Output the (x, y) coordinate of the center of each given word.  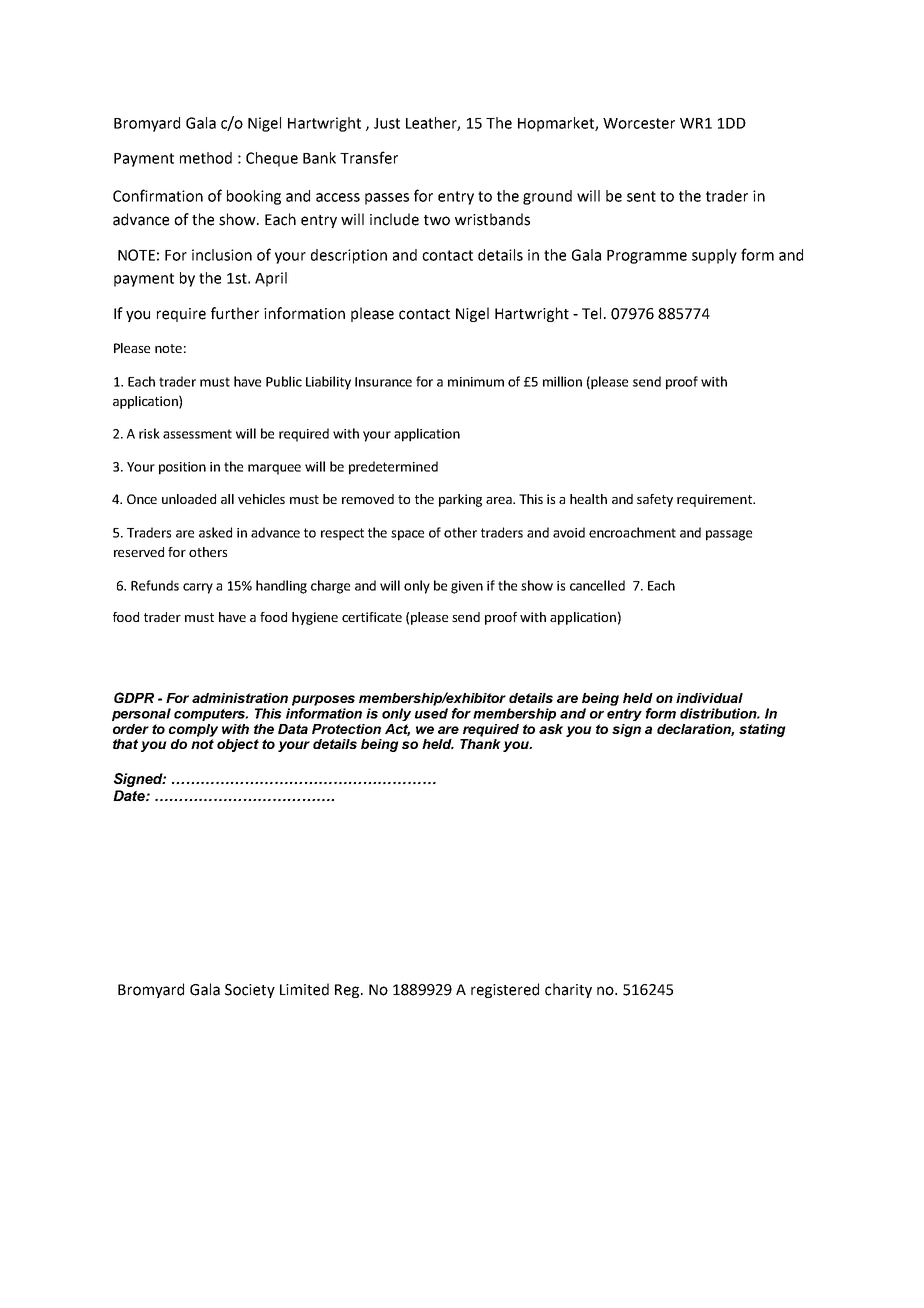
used (431, 713)
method (206, 158)
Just (387, 123)
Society (250, 991)
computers (211, 714)
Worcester (639, 123)
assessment (197, 434)
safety (655, 500)
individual (709, 698)
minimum (476, 382)
